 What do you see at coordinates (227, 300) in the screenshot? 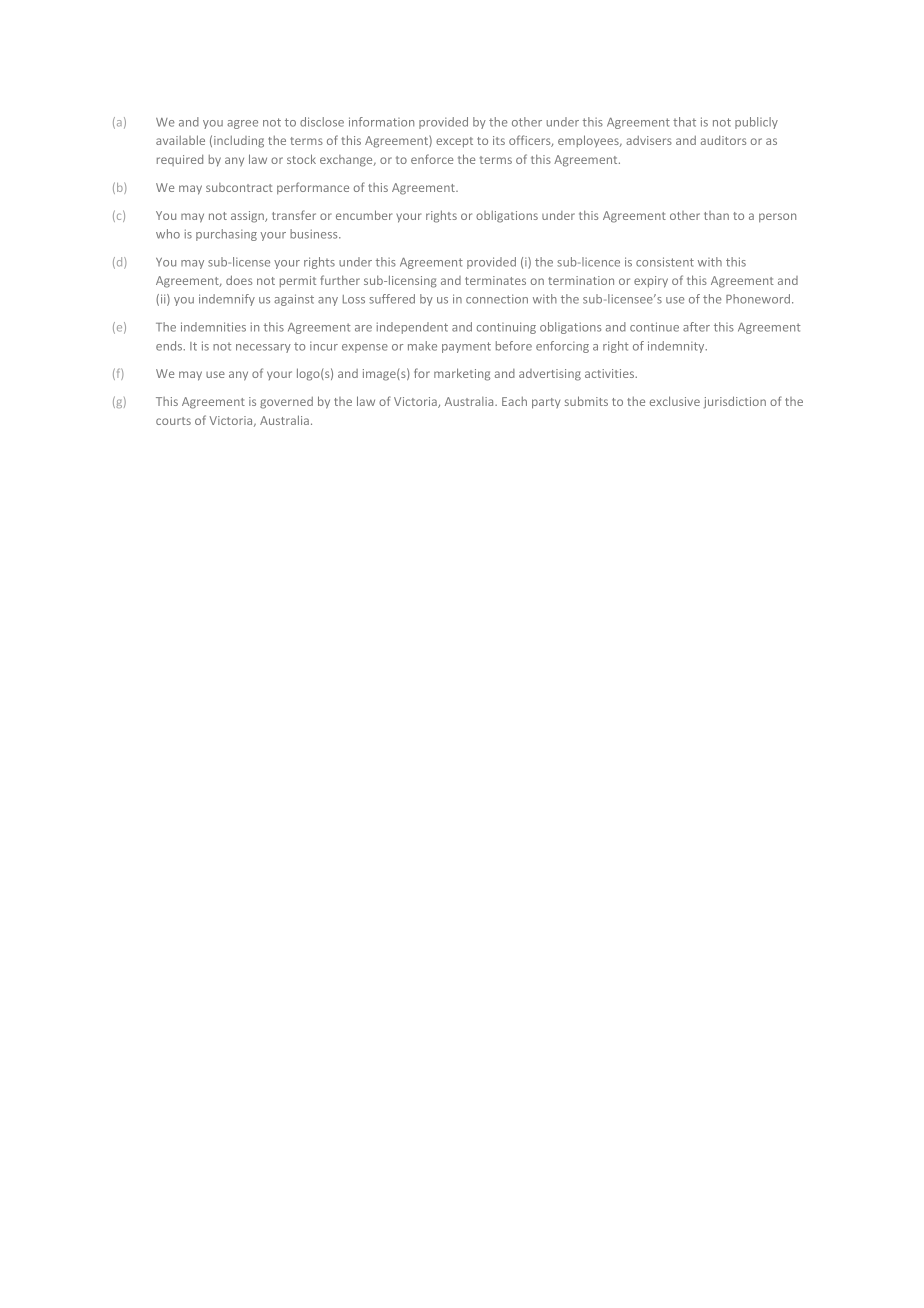
I see `indemnify` at bounding box center [227, 300].
